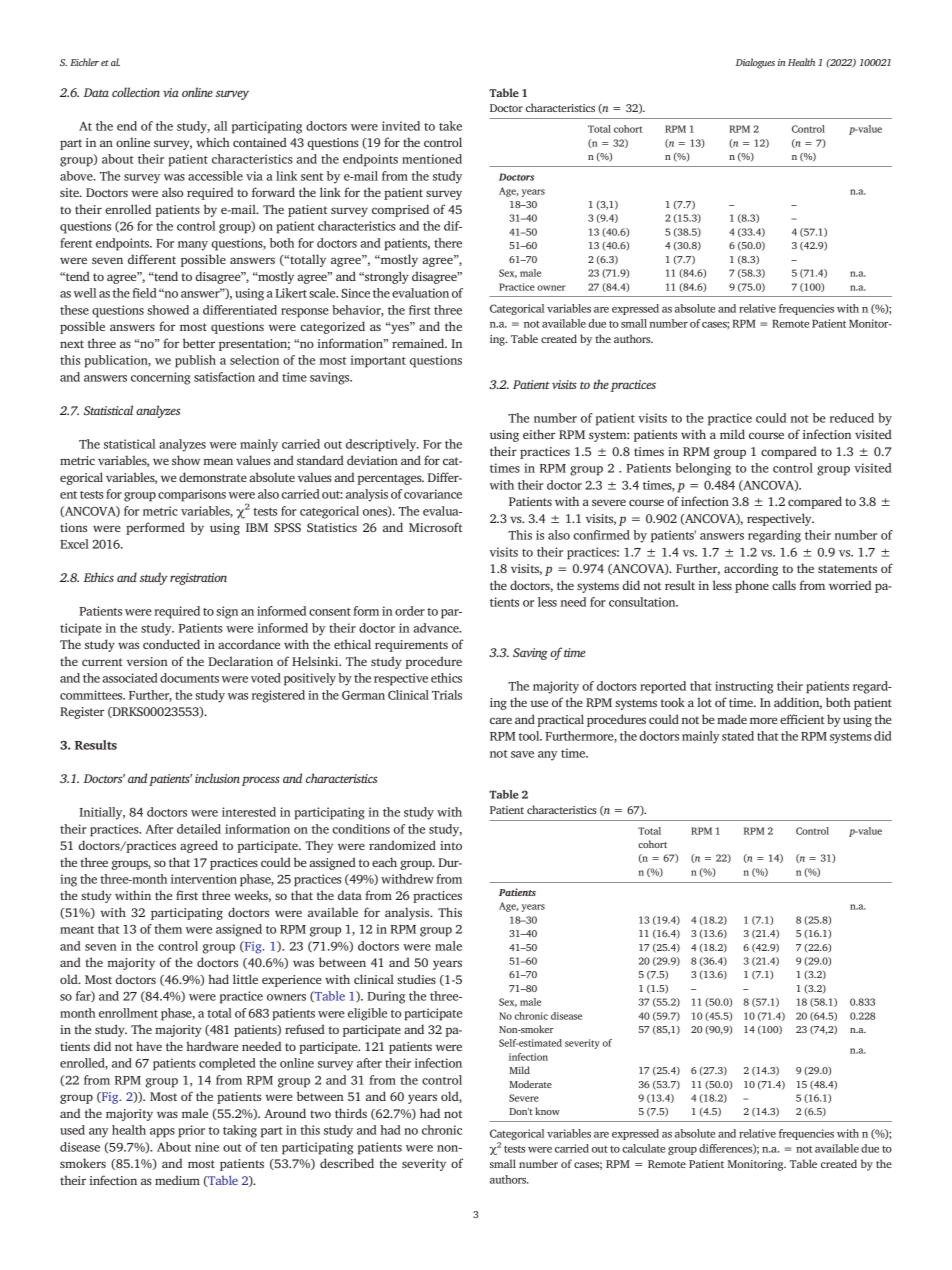 The height and width of the screenshot is (1270, 952). I want to click on detailed, so click(199, 829).
